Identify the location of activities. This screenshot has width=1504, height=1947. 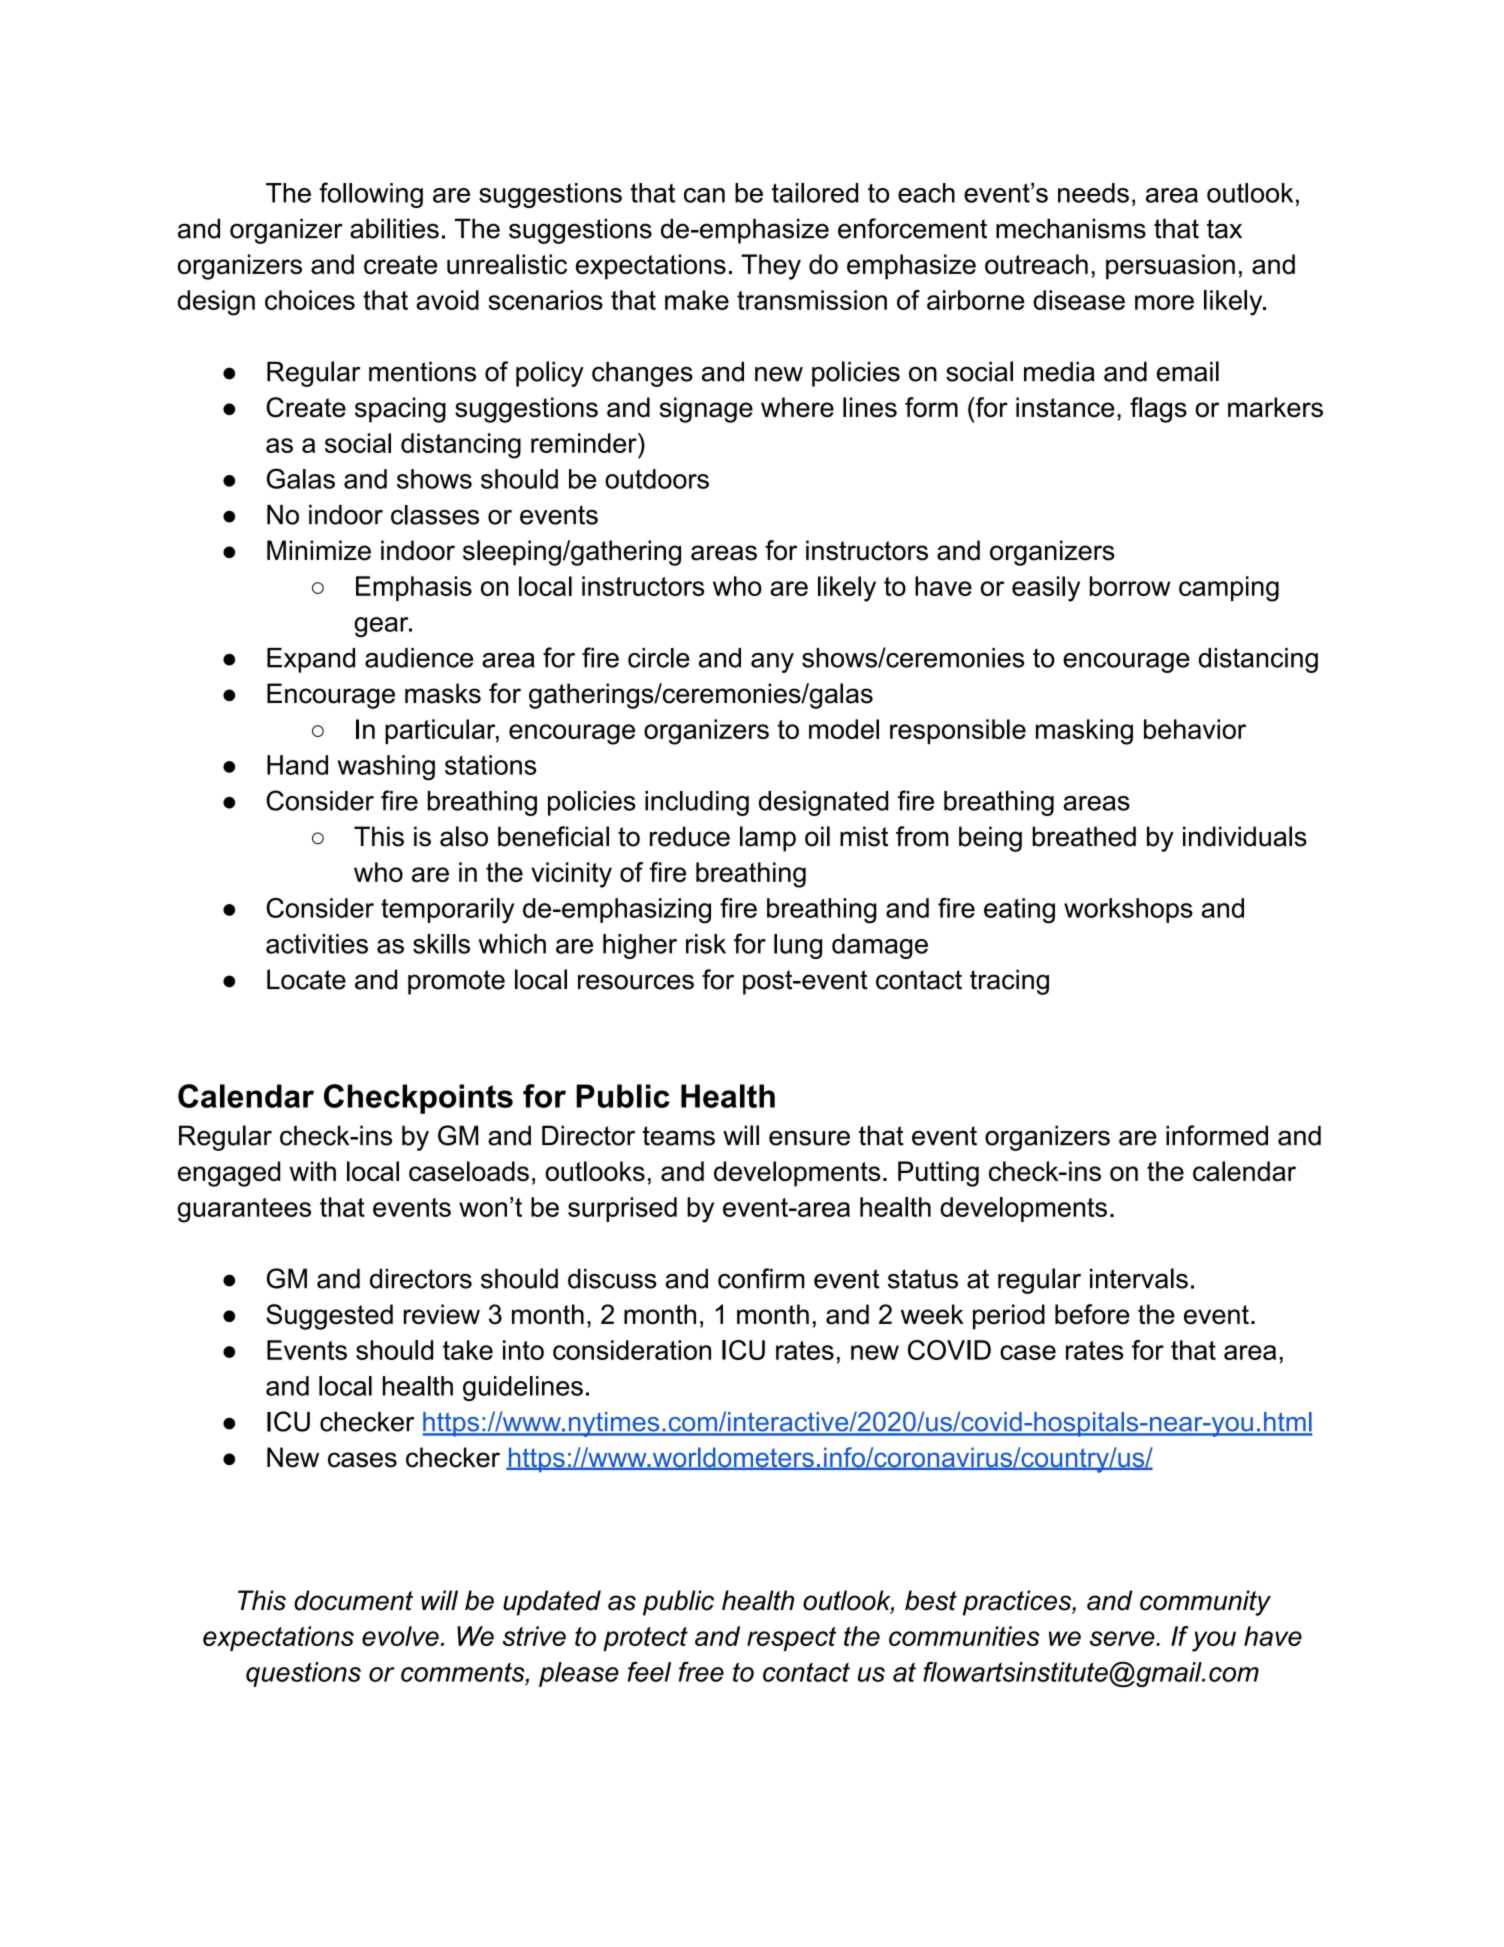
(317, 944).
